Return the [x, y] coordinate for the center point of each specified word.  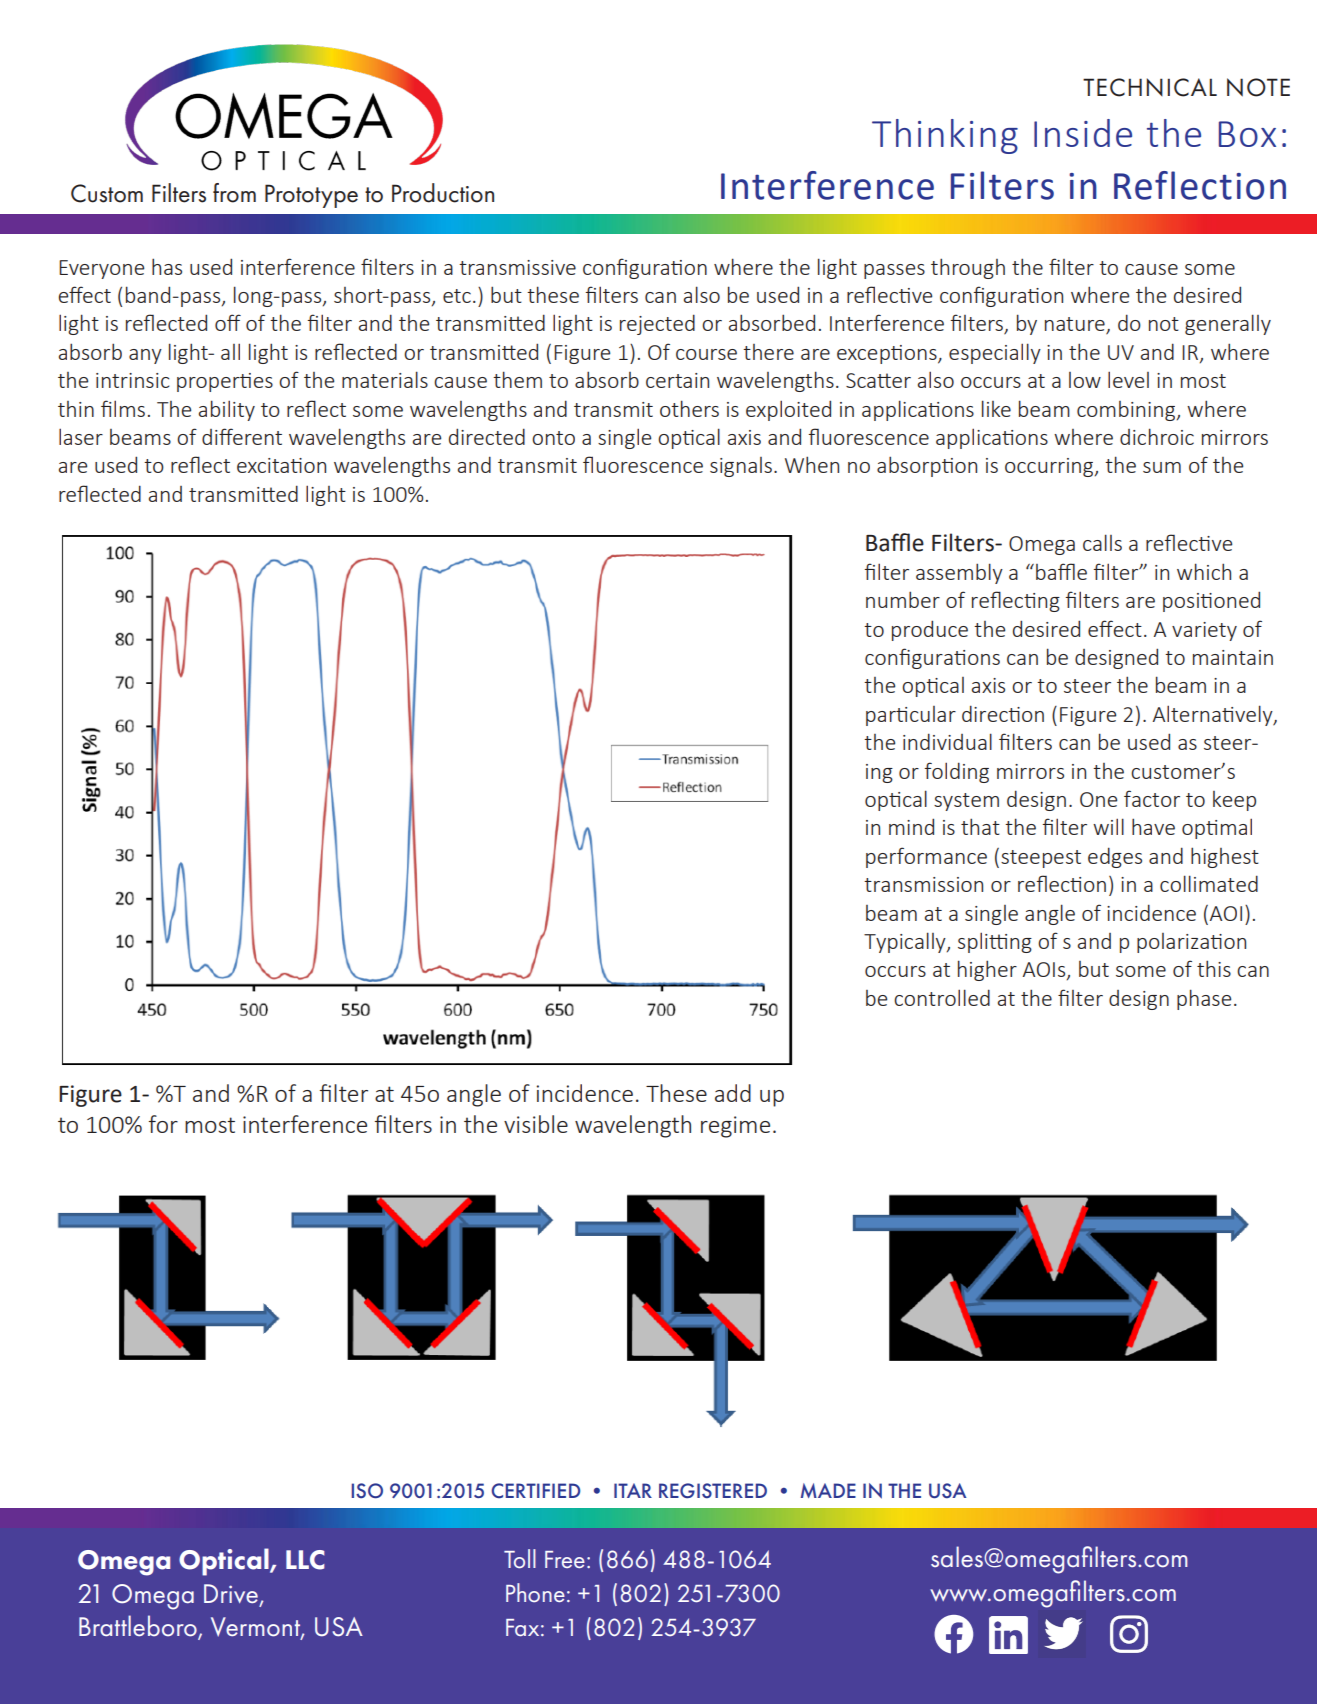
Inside [1083, 133]
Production [443, 193]
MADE [828, 1490]
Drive [231, 1593]
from [234, 193]
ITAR [633, 1490]
